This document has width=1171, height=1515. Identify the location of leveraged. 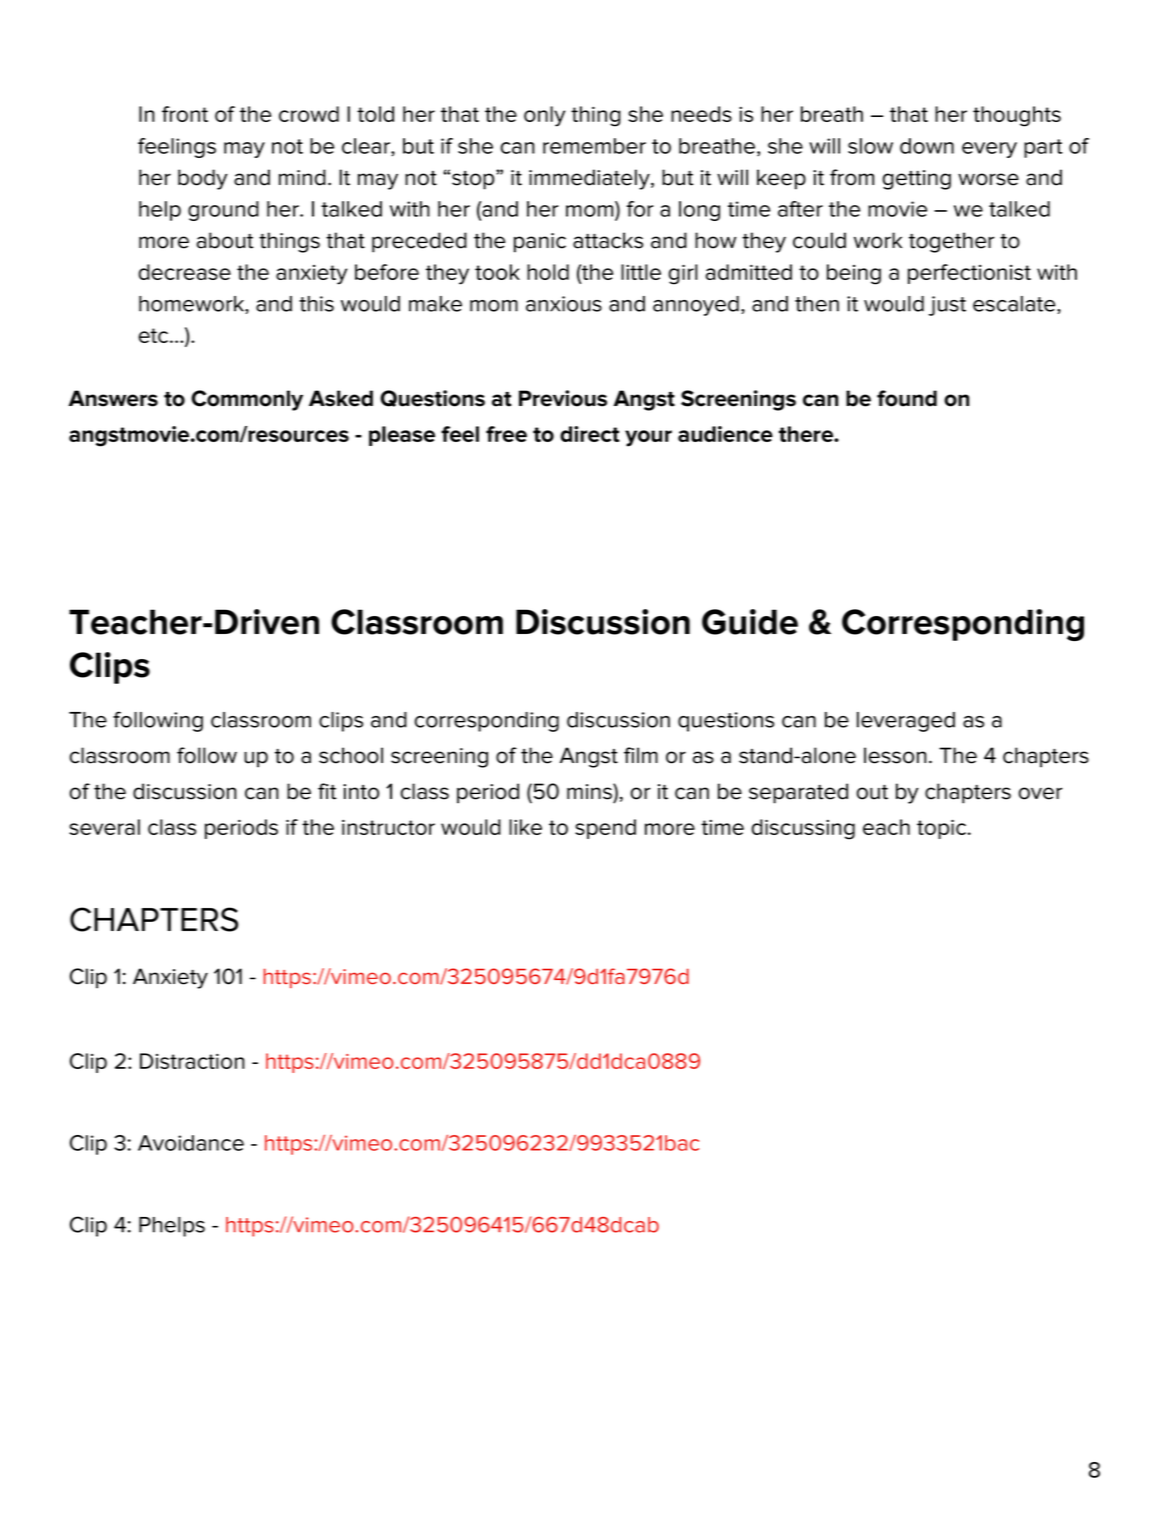
(906, 722).
